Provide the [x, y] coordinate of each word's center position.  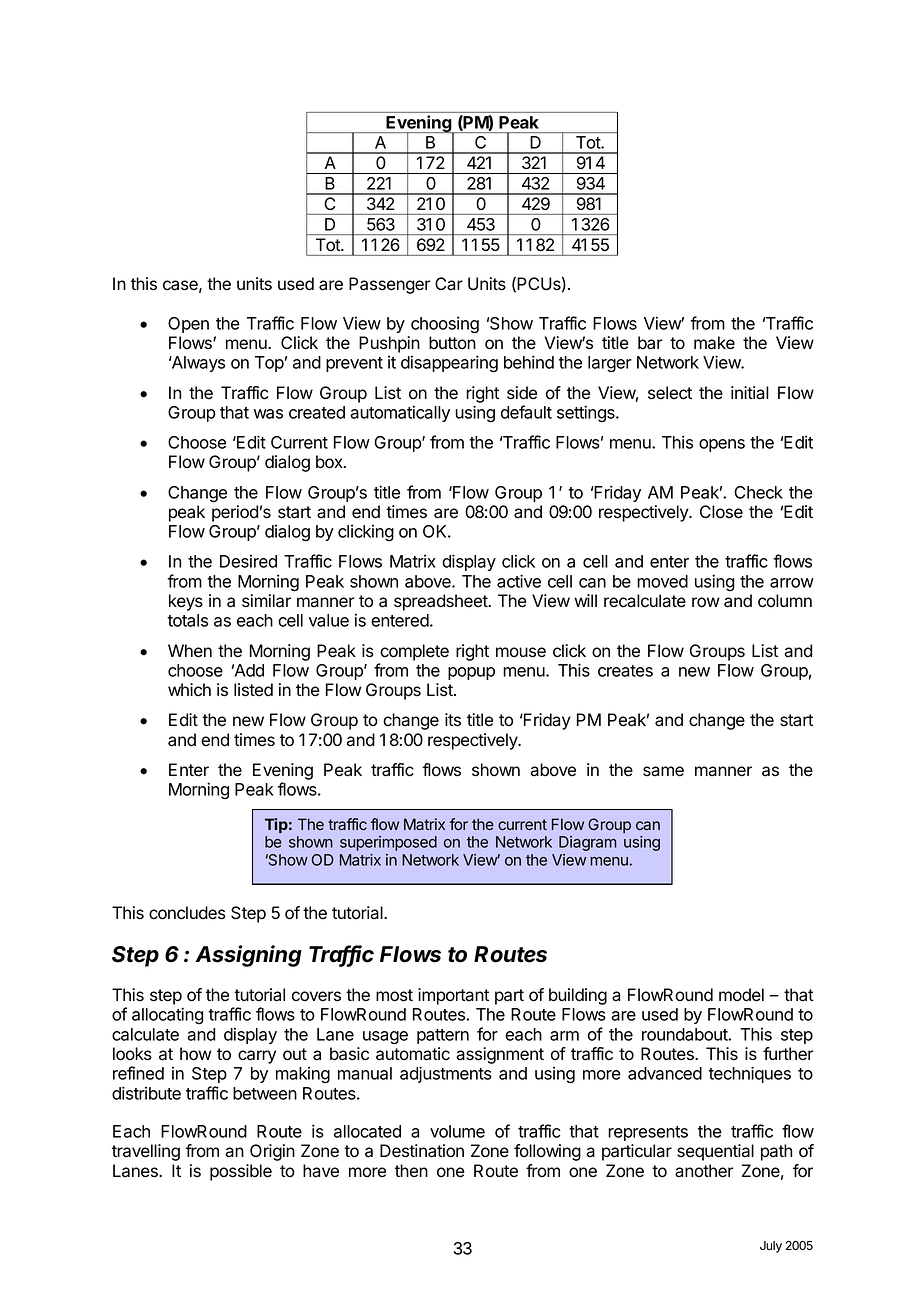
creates [625, 671]
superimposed [388, 843]
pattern [443, 1036]
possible [241, 1172]
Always [197, 364]
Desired [248, 561]
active [519, 581]
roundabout [685, 1034]
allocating [168, 1015]
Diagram [588, 843]
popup [471, 673]
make [714, 343]
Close [721, 512]
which [189, 690]
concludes [187, 913]
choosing [445, 325]
